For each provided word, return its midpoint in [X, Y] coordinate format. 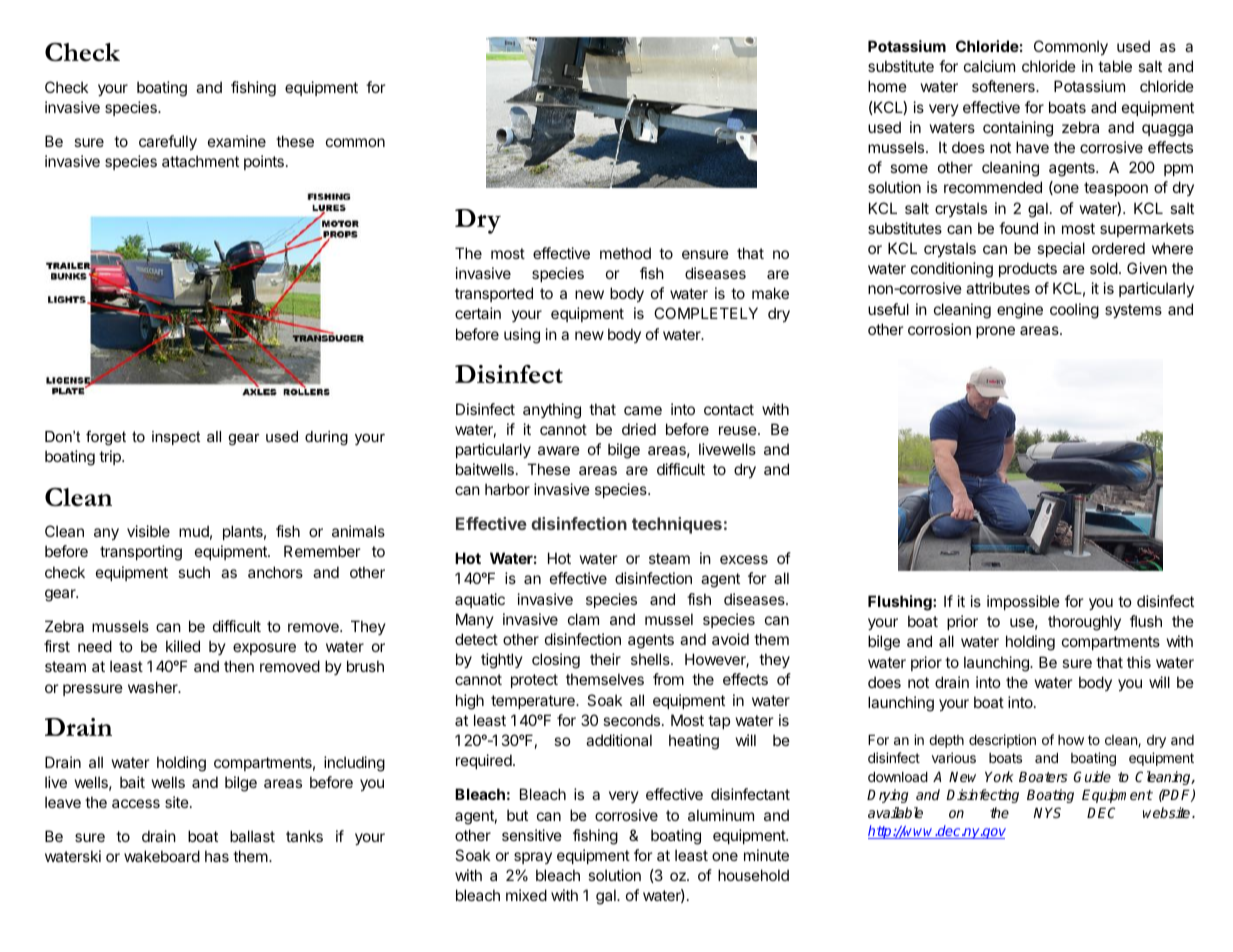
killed [183, 646]
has [217, 856]
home [887, 86]
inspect [176, 438]
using [522, 336]
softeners [1004, 86]
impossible [1023, 602]
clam [583, 619]
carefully [168, 143]
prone [995, 332]
